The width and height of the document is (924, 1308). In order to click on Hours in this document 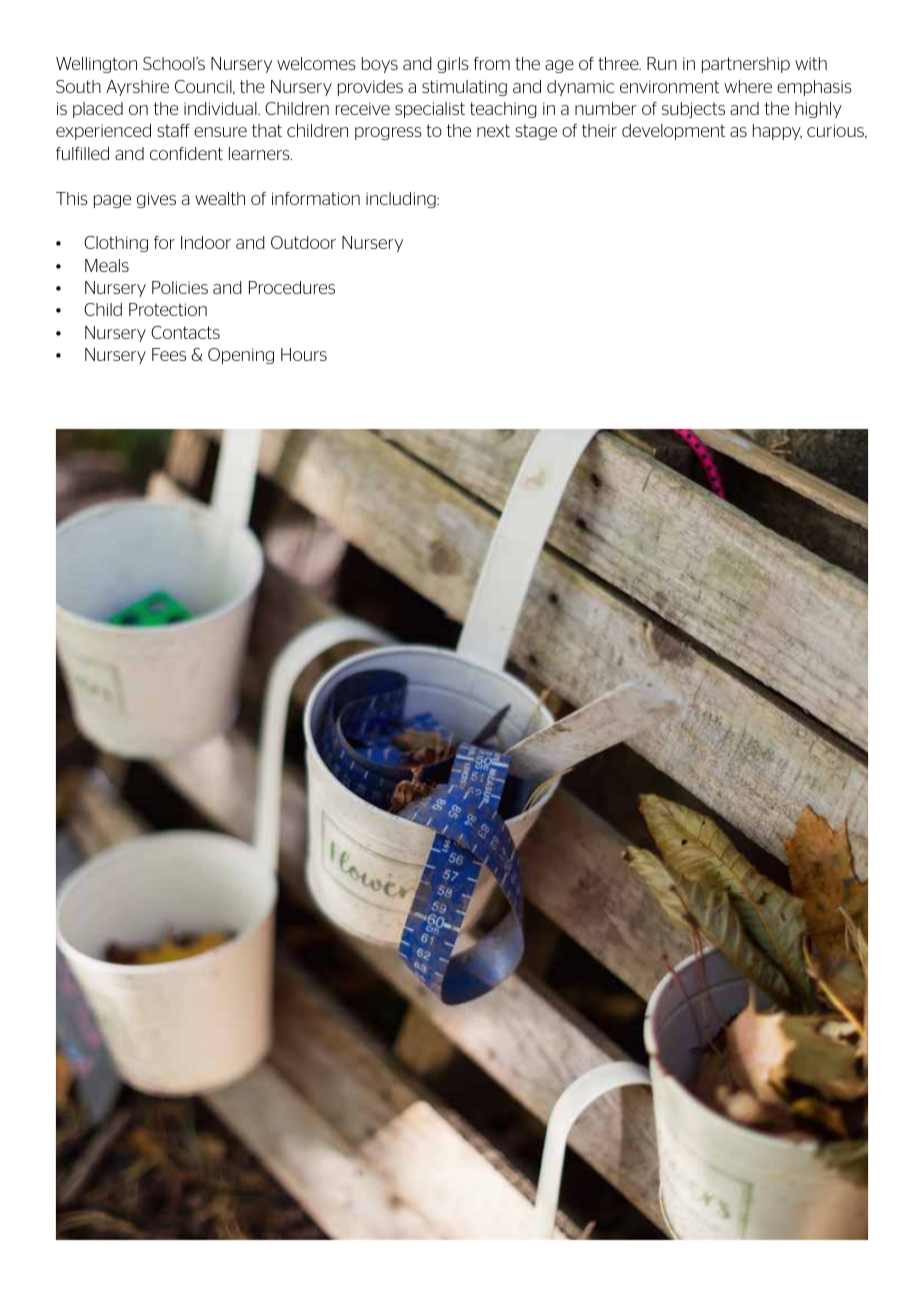, I will do `click(304, 354)`.
